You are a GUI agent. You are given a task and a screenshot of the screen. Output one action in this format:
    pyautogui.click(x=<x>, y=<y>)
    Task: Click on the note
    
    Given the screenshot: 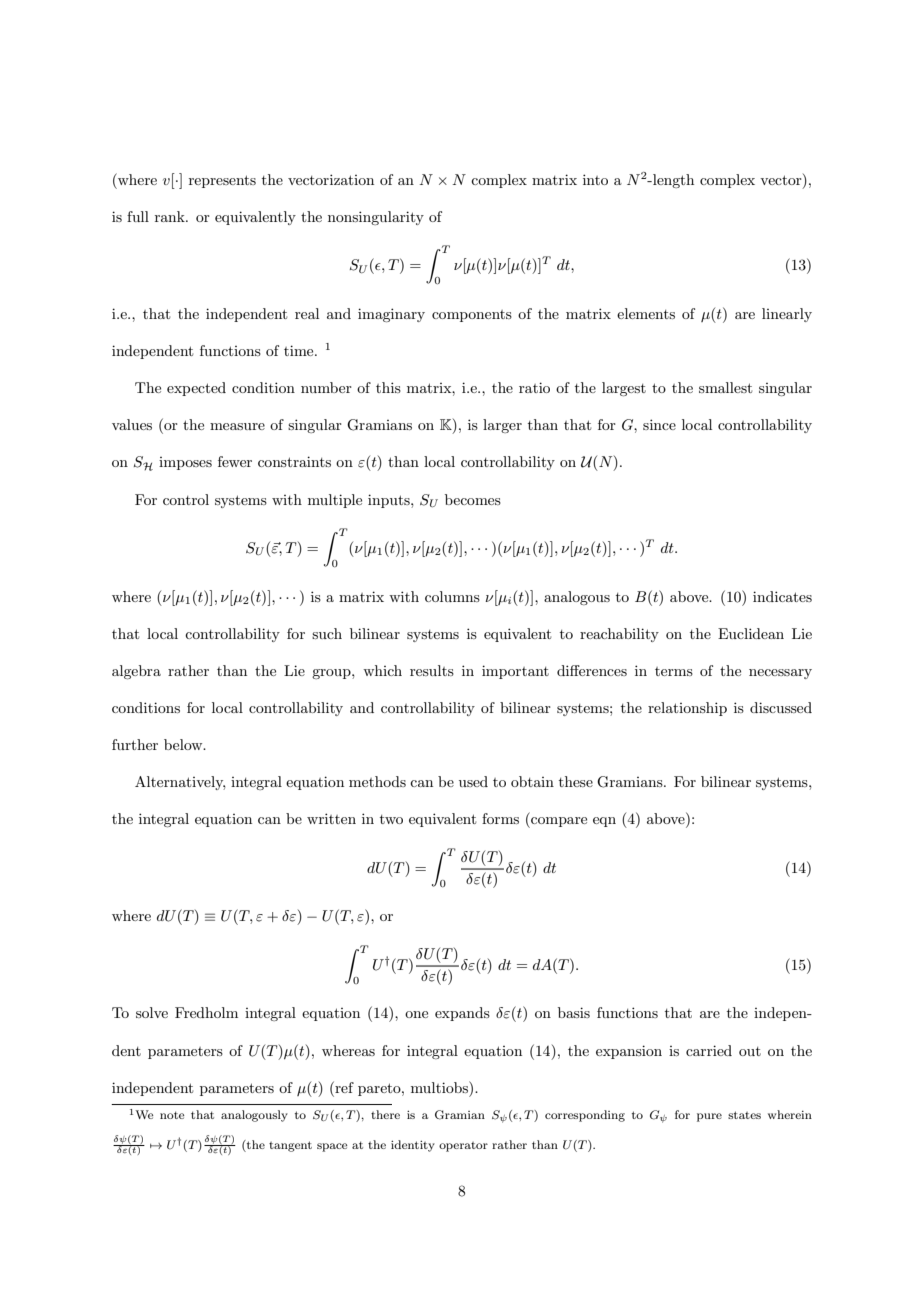 What is the action you would take?
    pyautogui.click(x=172, y=1115)
